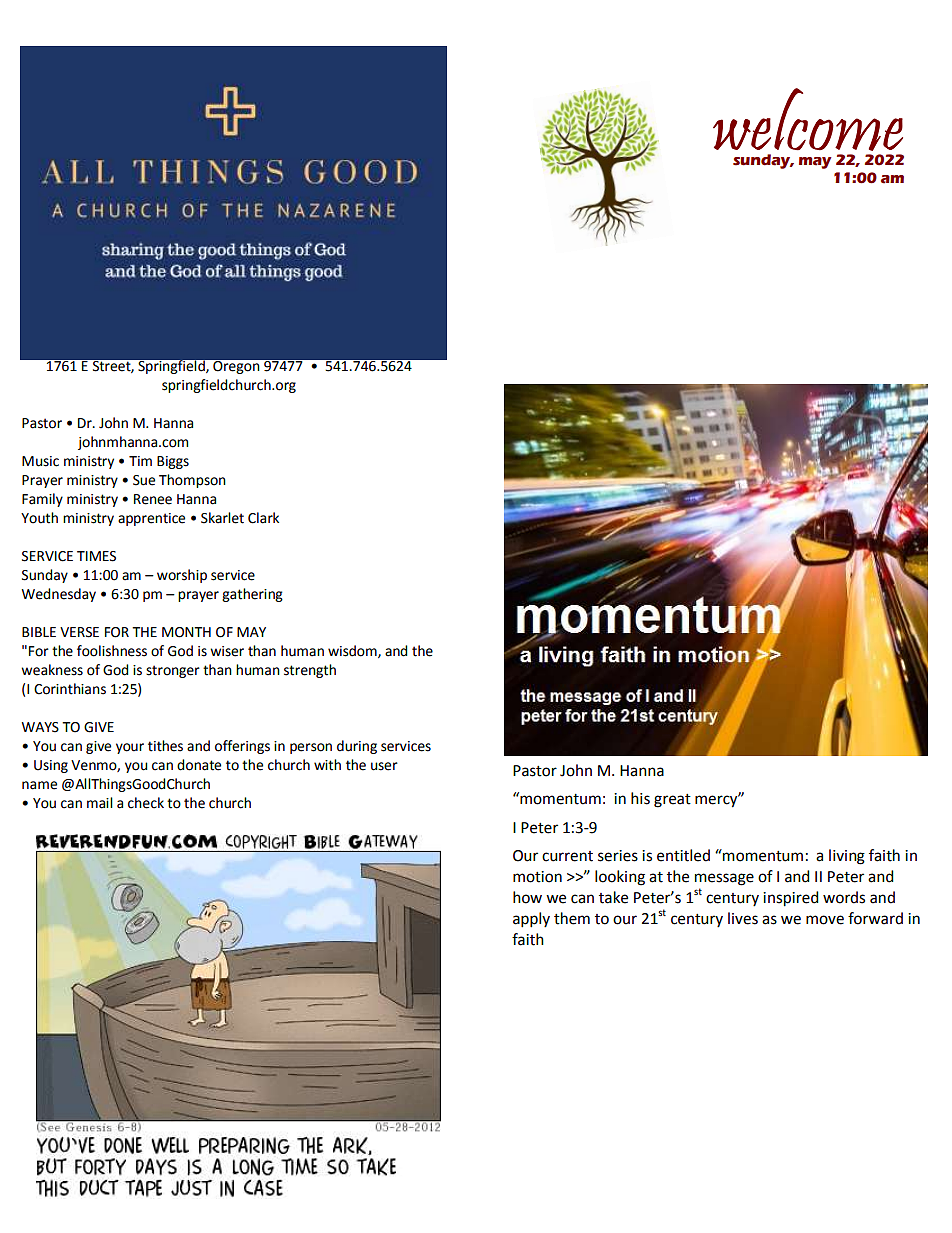  What do you see at coordinates (791, 899) in the screenshot?
I see `inspired` at bounding box center [791, 899].
